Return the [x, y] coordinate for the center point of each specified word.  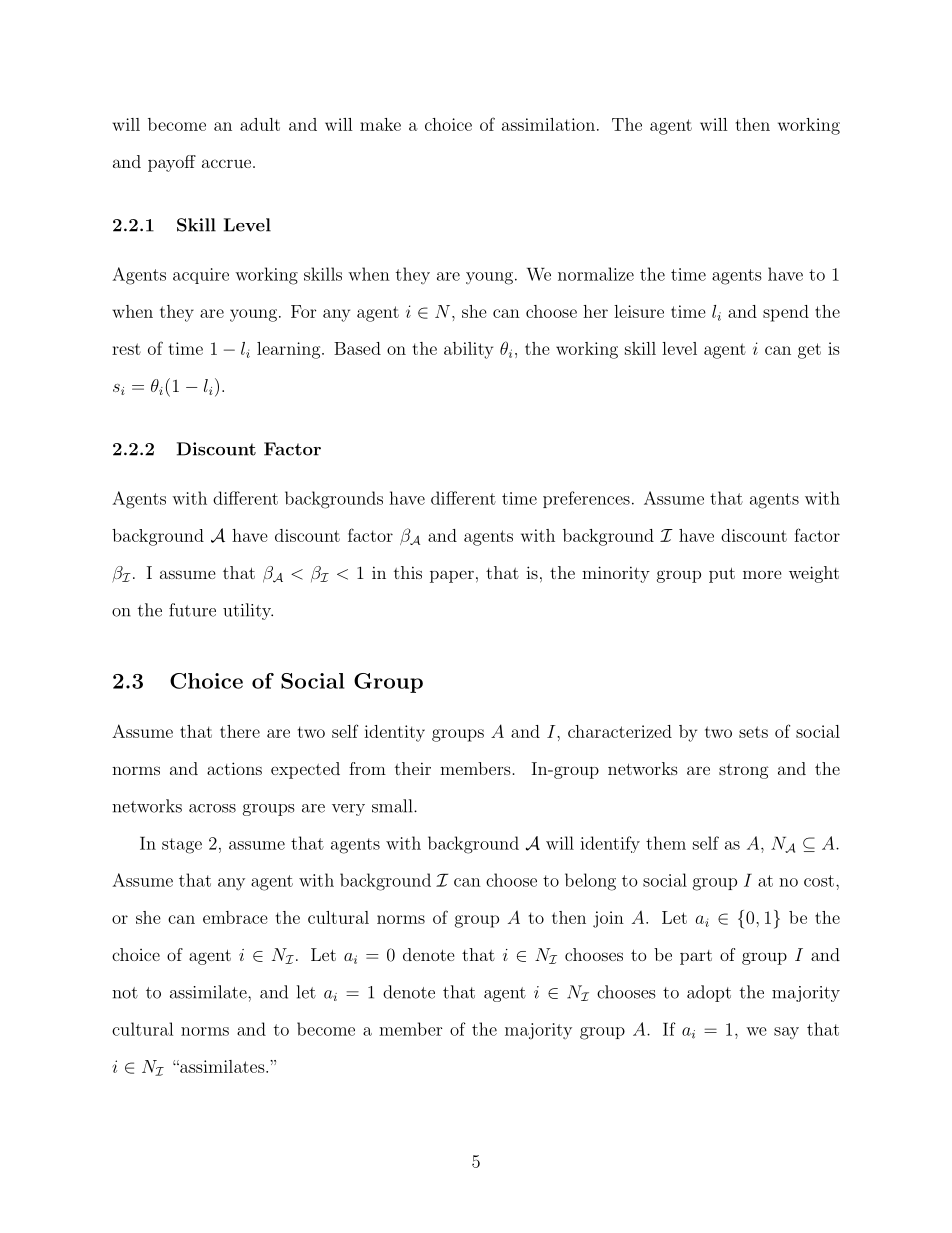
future [192, 610]
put [722, 575]
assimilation [548, 124]
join [608, 919]
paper [452, 576]
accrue [226, 163]
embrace [235, 917]
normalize [596, 274]
